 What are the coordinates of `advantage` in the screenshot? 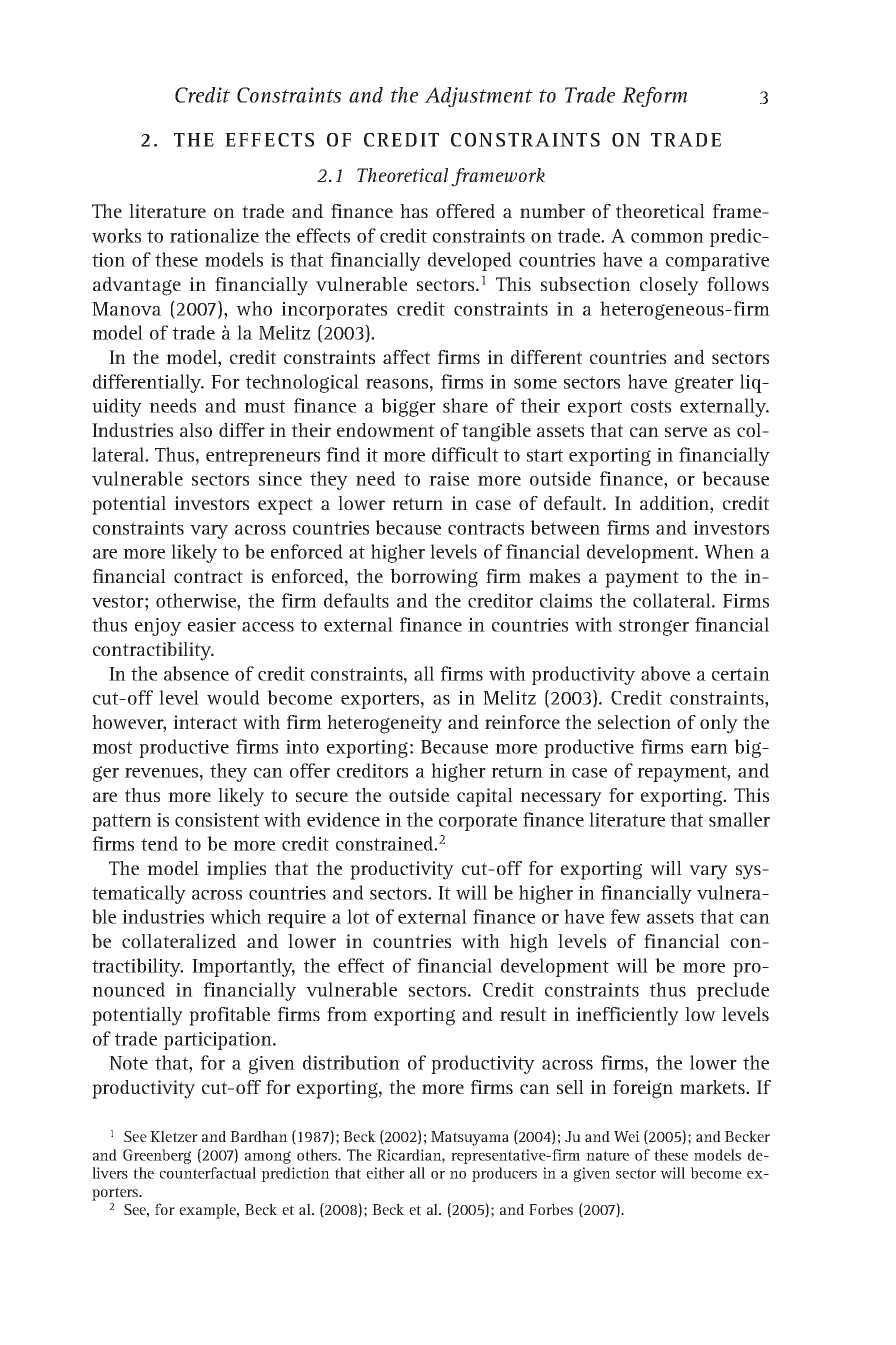 It's located at (137, 286).
